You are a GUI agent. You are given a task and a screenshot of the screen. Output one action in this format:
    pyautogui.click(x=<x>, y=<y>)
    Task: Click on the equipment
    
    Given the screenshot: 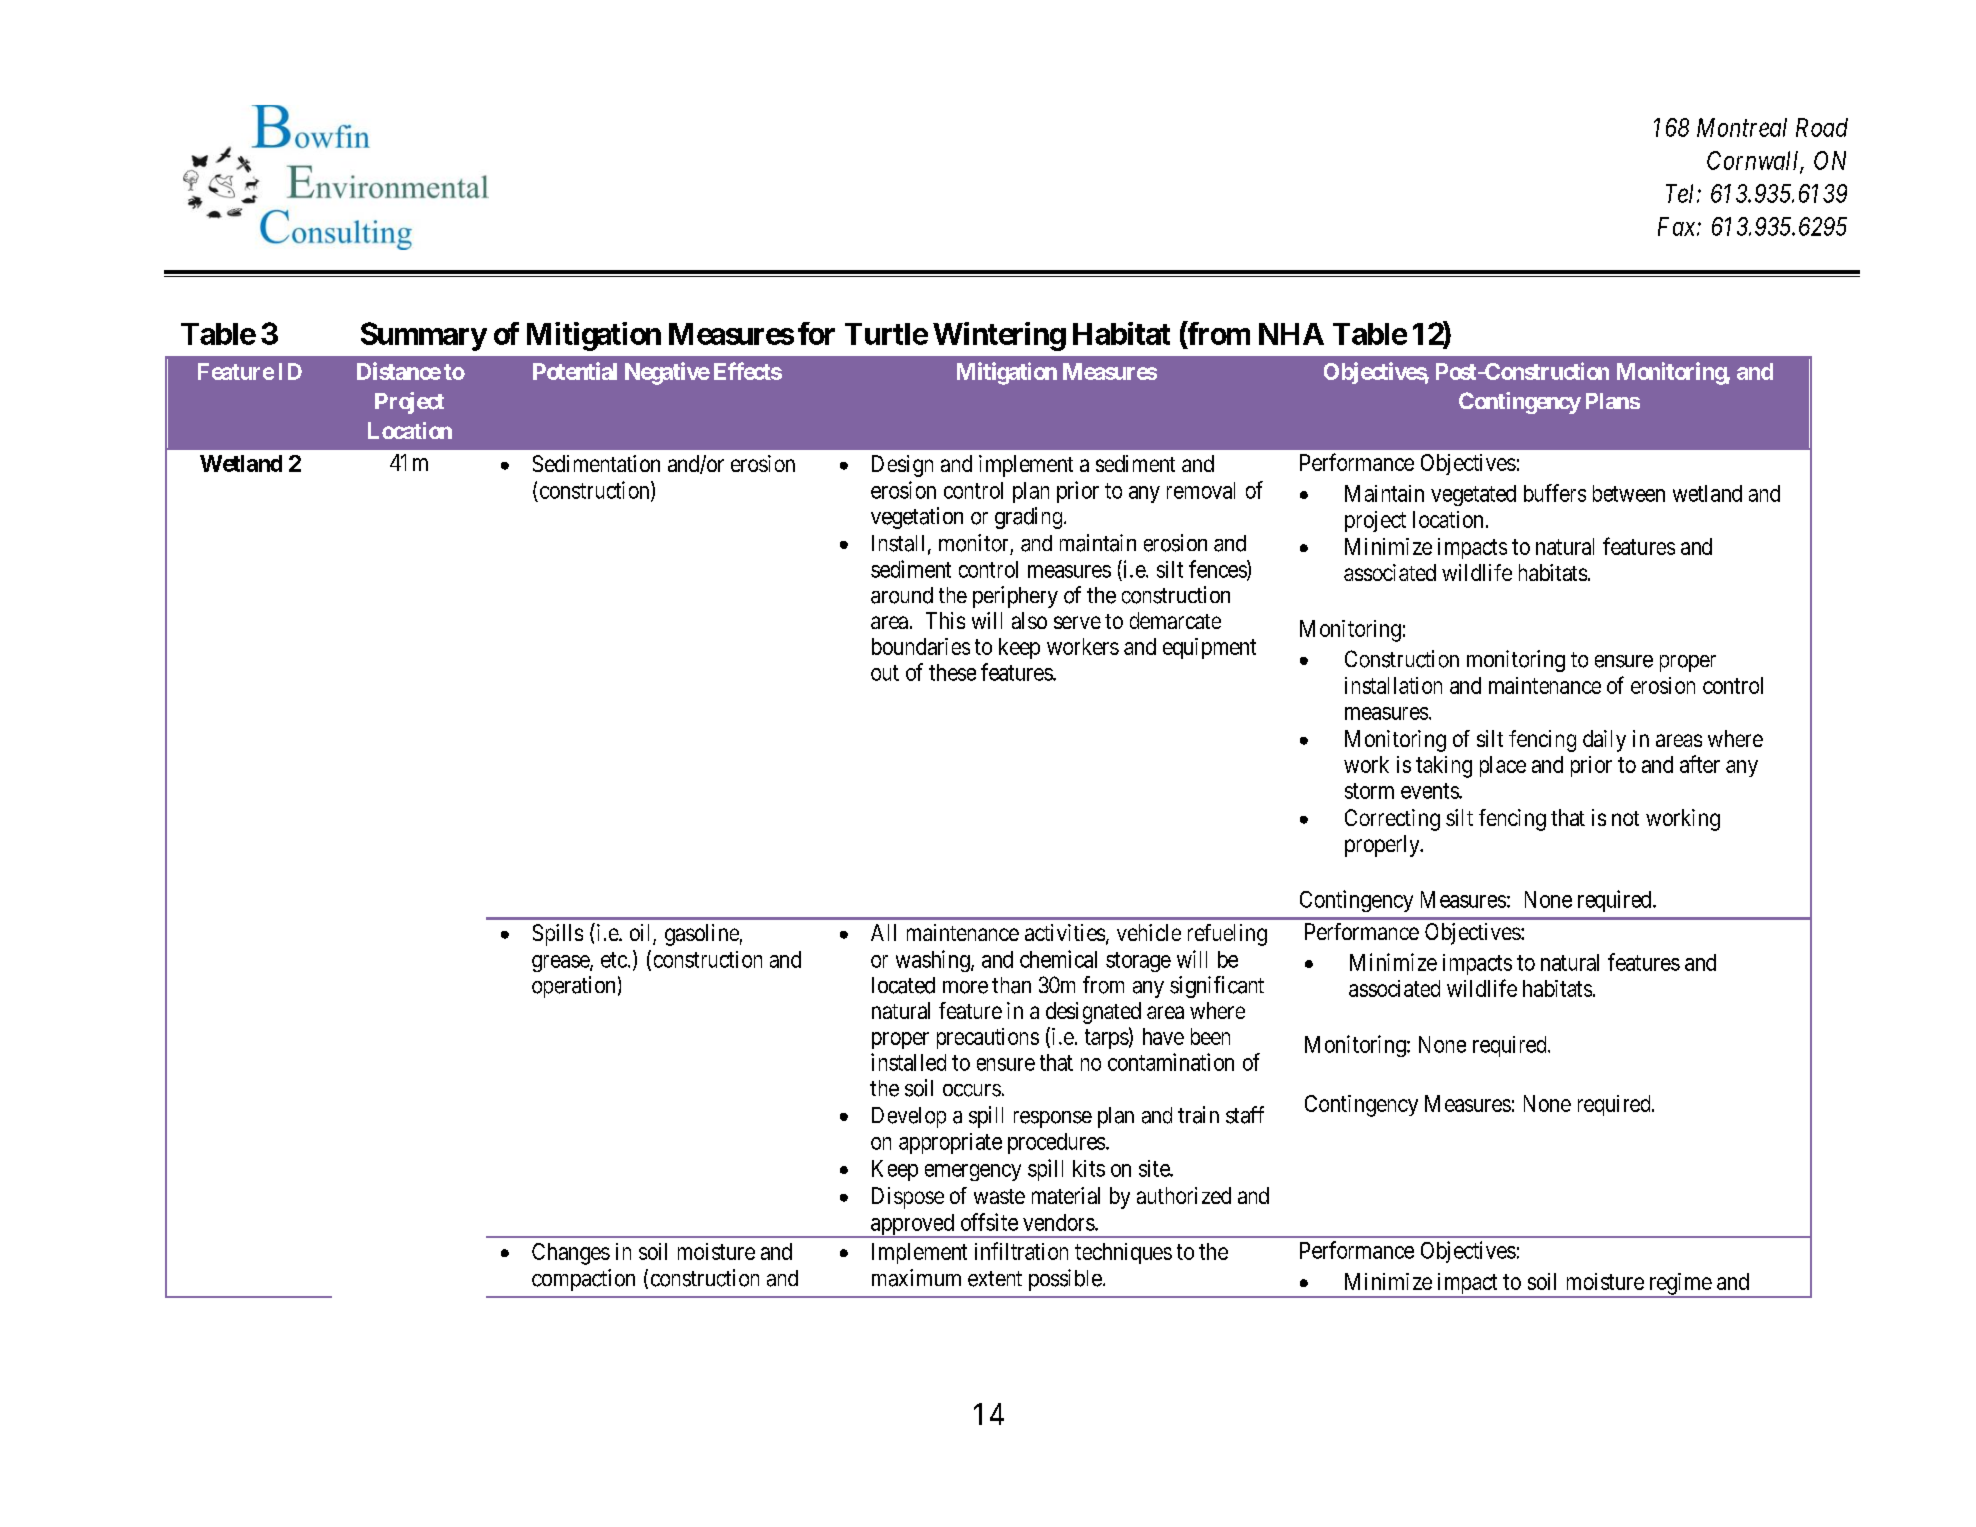 What is the action you would take?
    pyautogui.click(x=1209, y=648)
